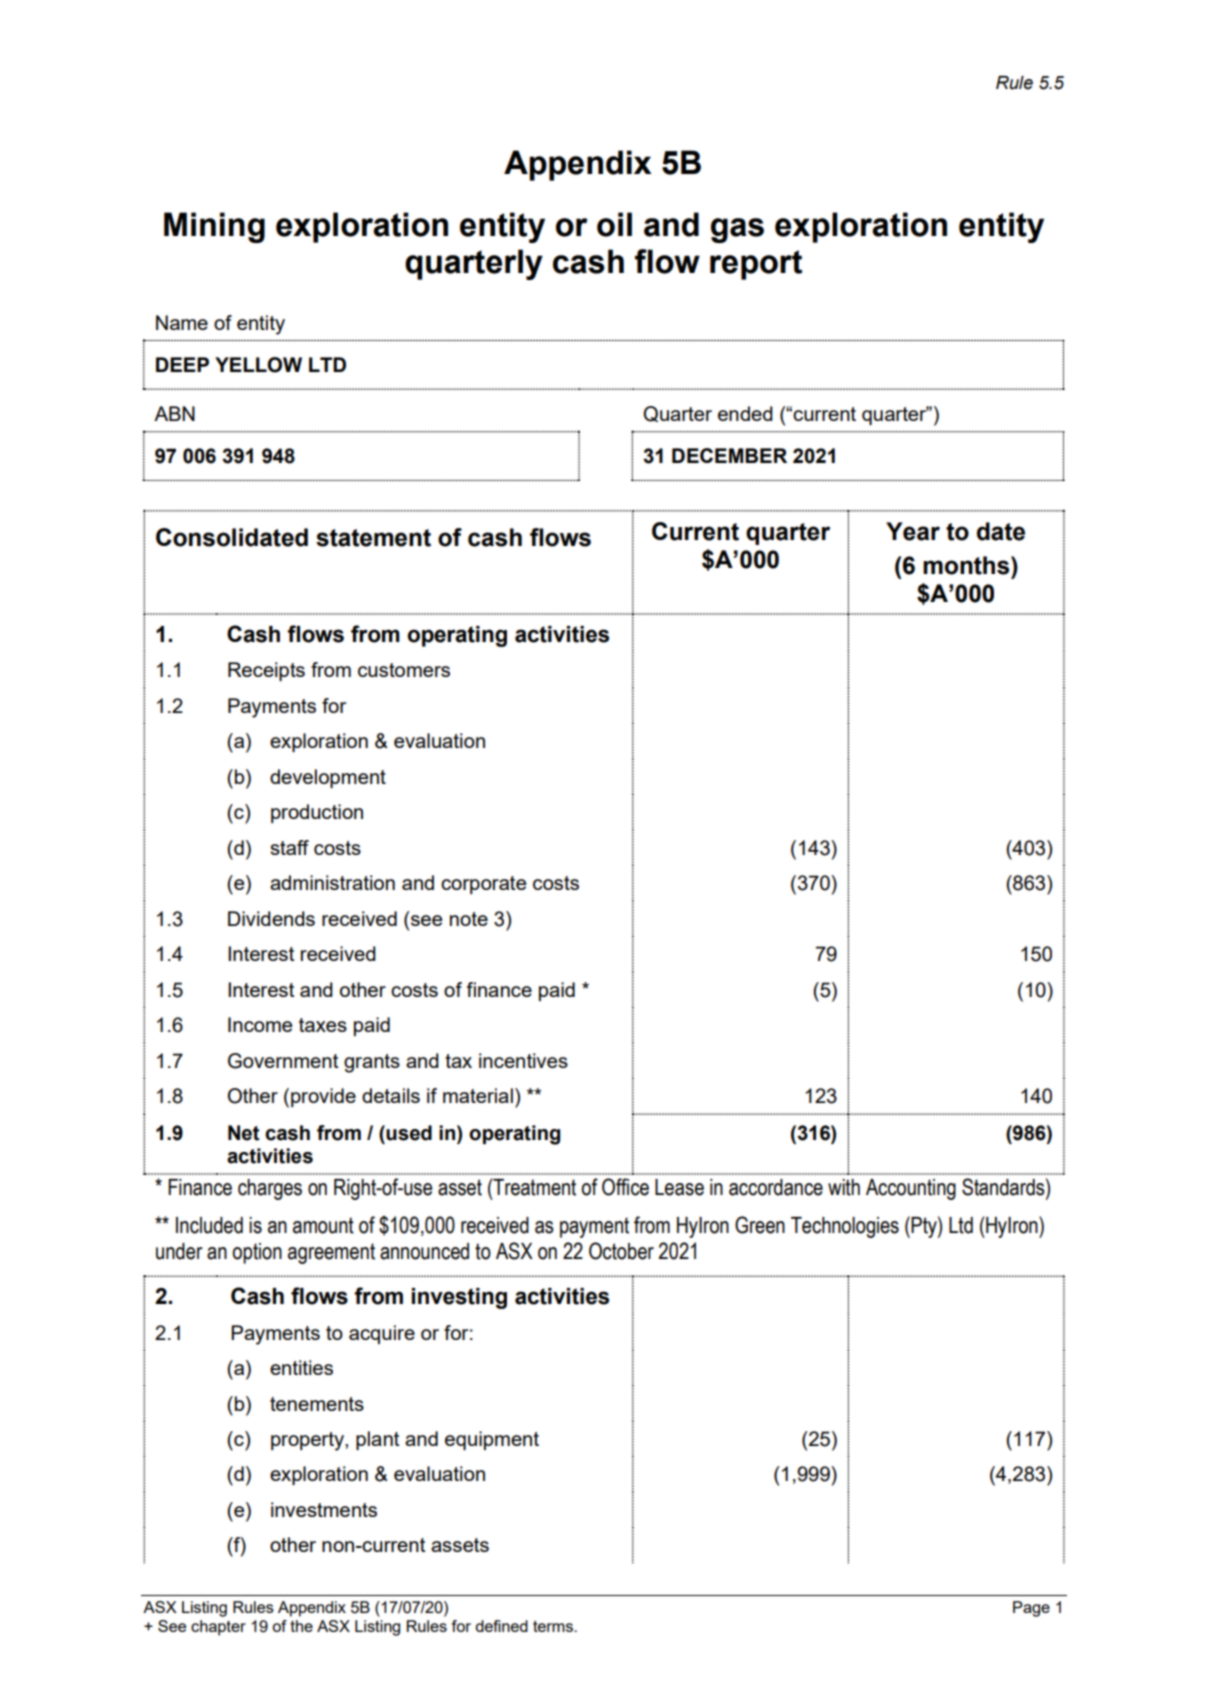  What do you see at coordinates (614, 224) in the screenshot?
I see `oil` at bounding box center [614, 224].
